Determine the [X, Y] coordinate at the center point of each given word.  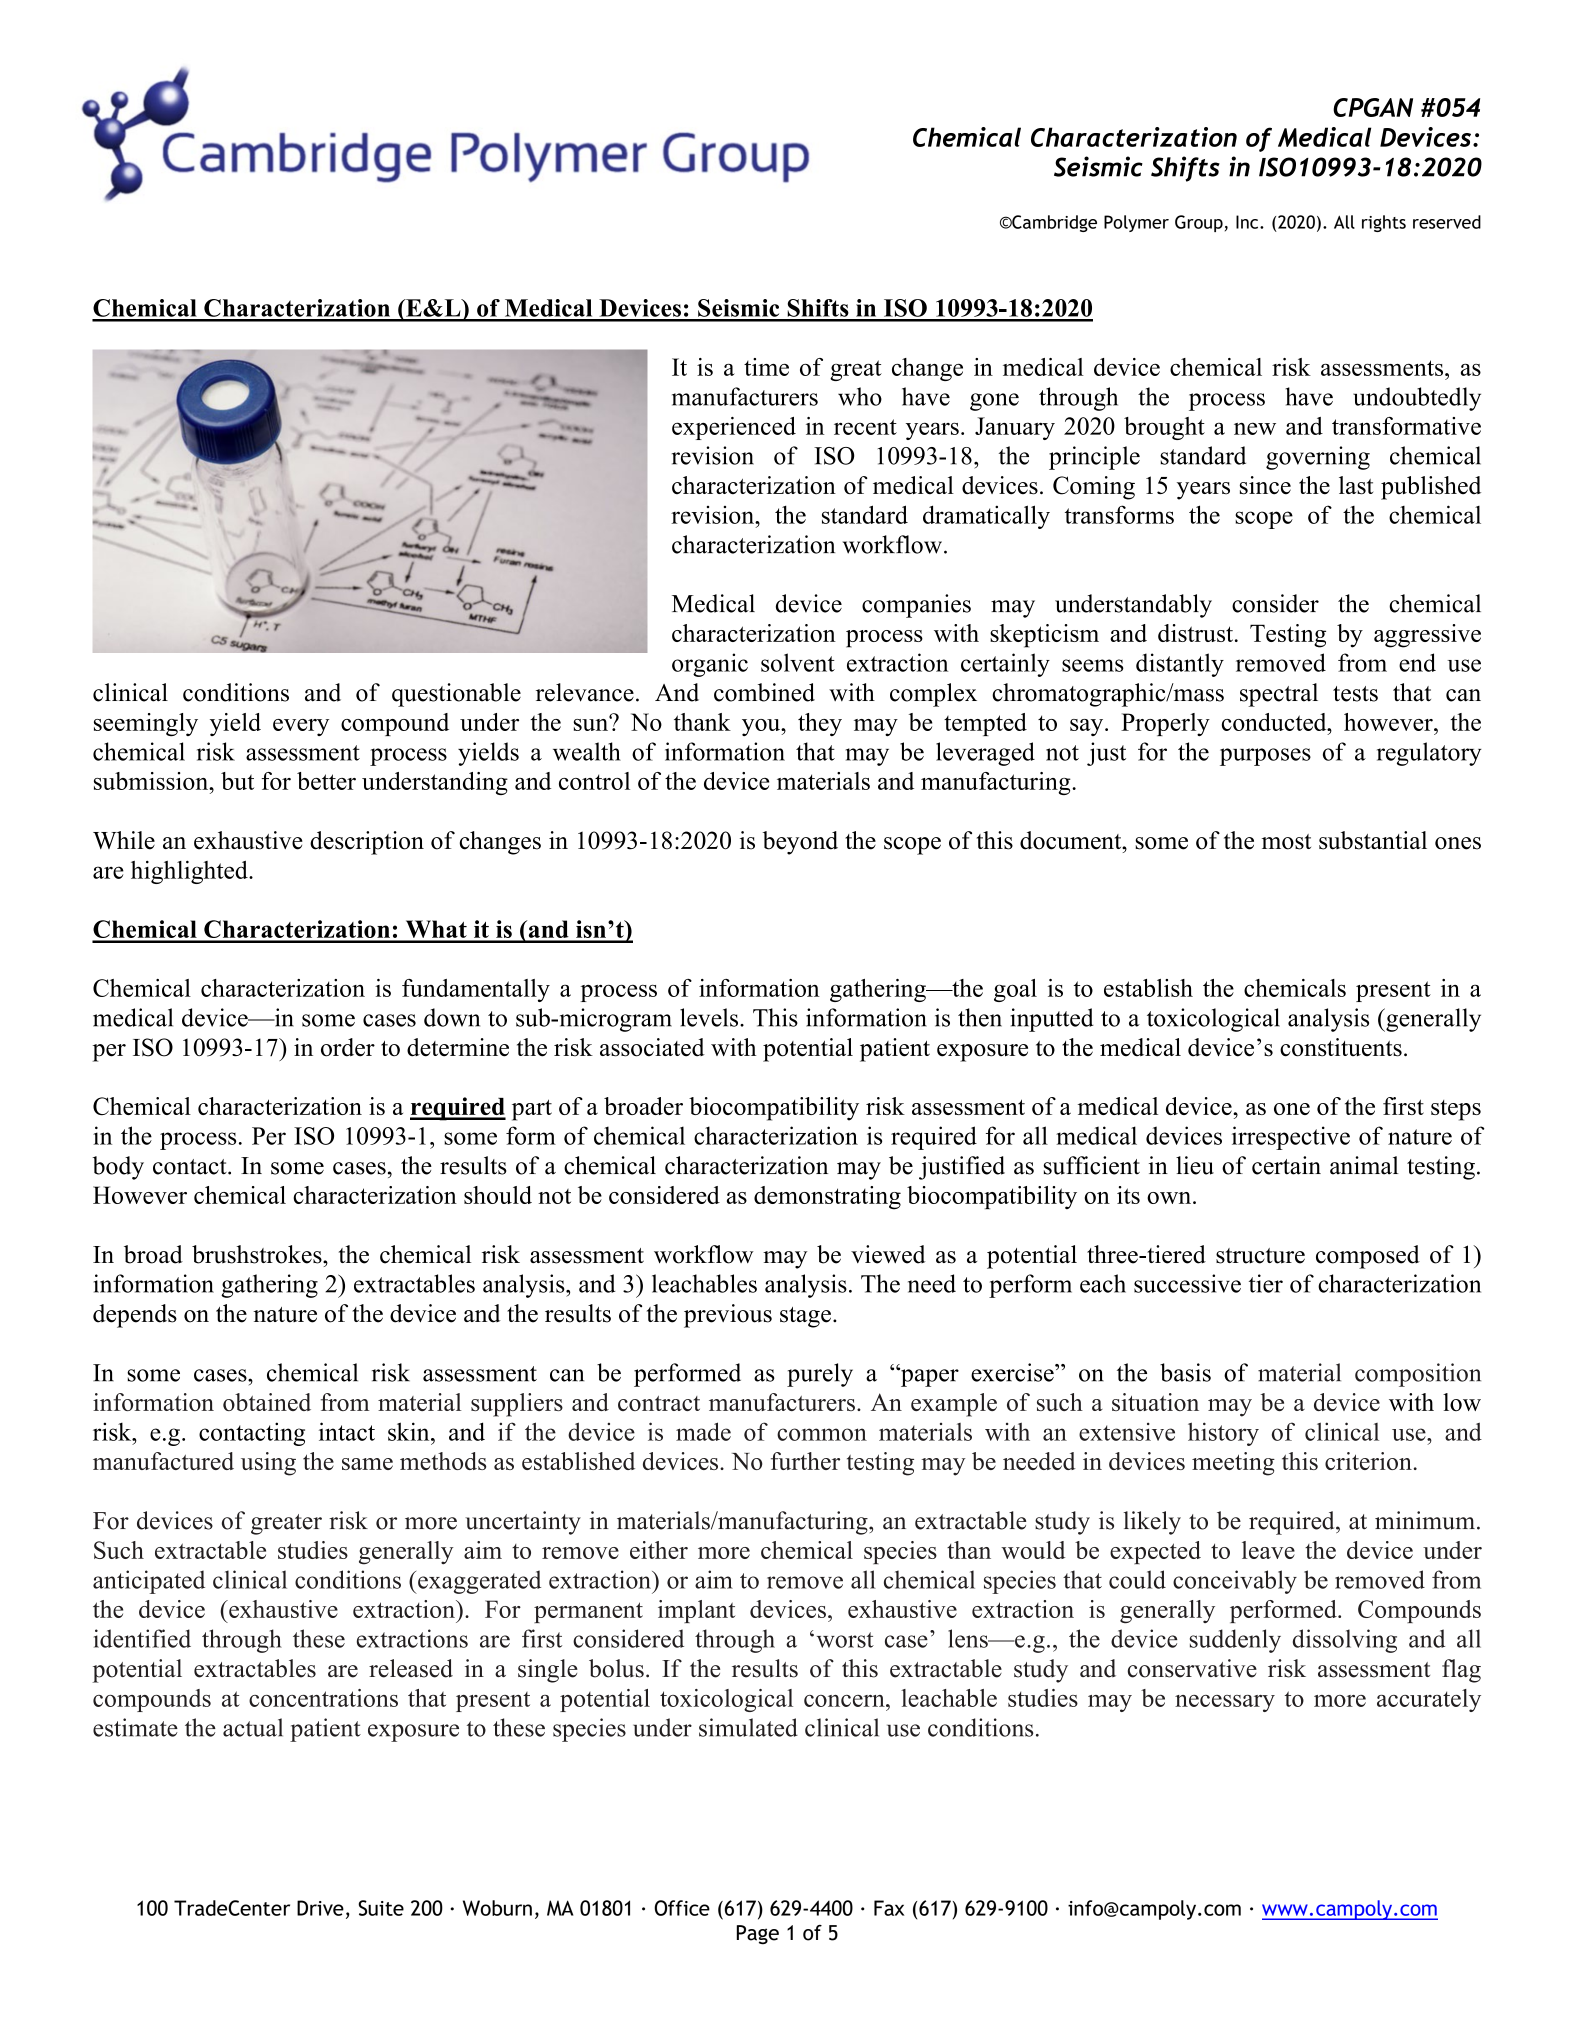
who [860, 396]
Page [758, 1935]
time [766, 367]
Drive [320, 1908]
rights [1384, 223]
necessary [1225, 1703]
